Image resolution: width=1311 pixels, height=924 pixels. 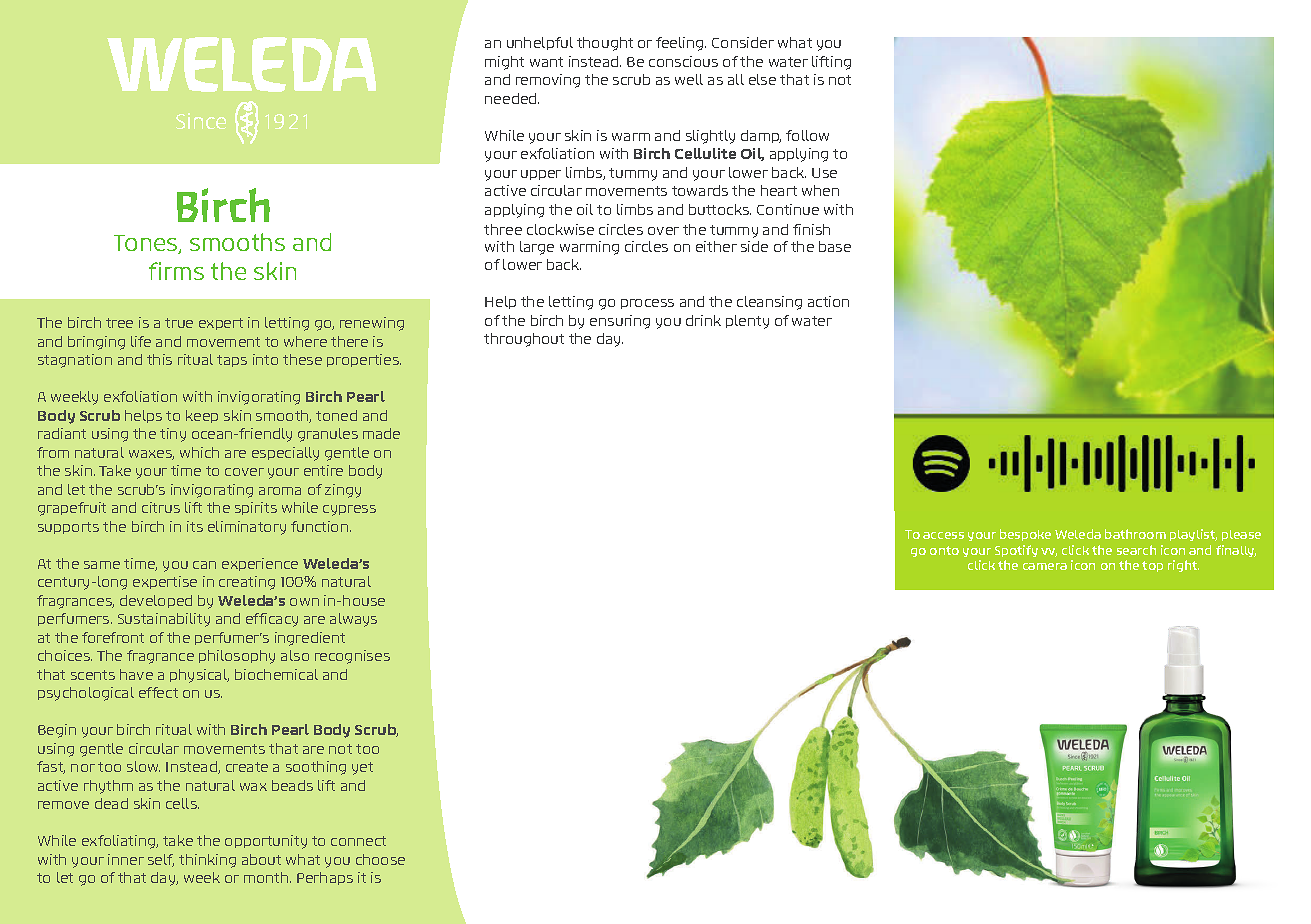 I want to click on conscious, so click(x=683, y=61).
